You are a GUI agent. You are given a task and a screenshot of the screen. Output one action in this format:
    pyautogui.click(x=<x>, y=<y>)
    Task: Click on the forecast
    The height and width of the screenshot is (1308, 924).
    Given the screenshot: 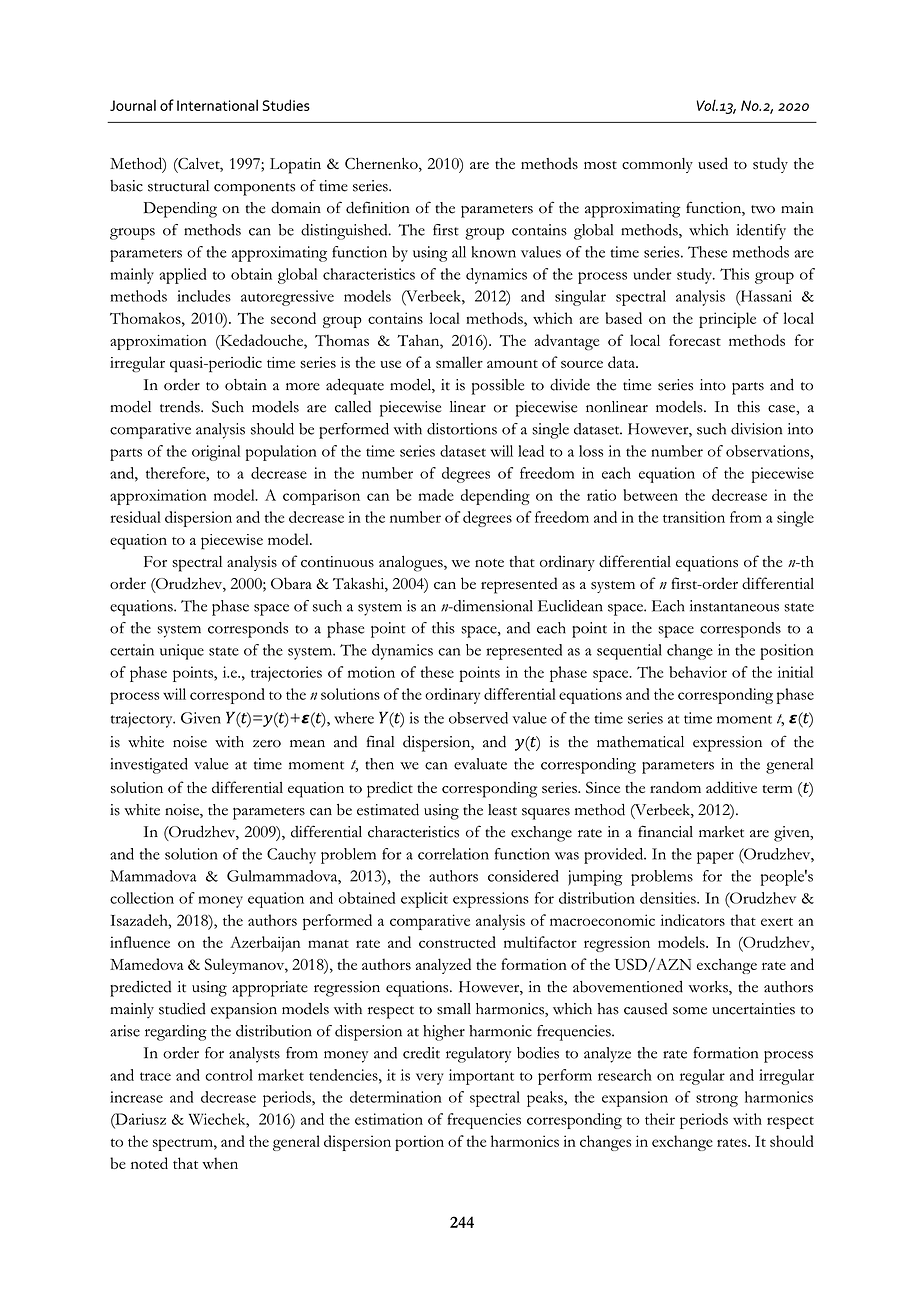 What is the action you would take?
    pyautogui.click(x=695, y=340)
